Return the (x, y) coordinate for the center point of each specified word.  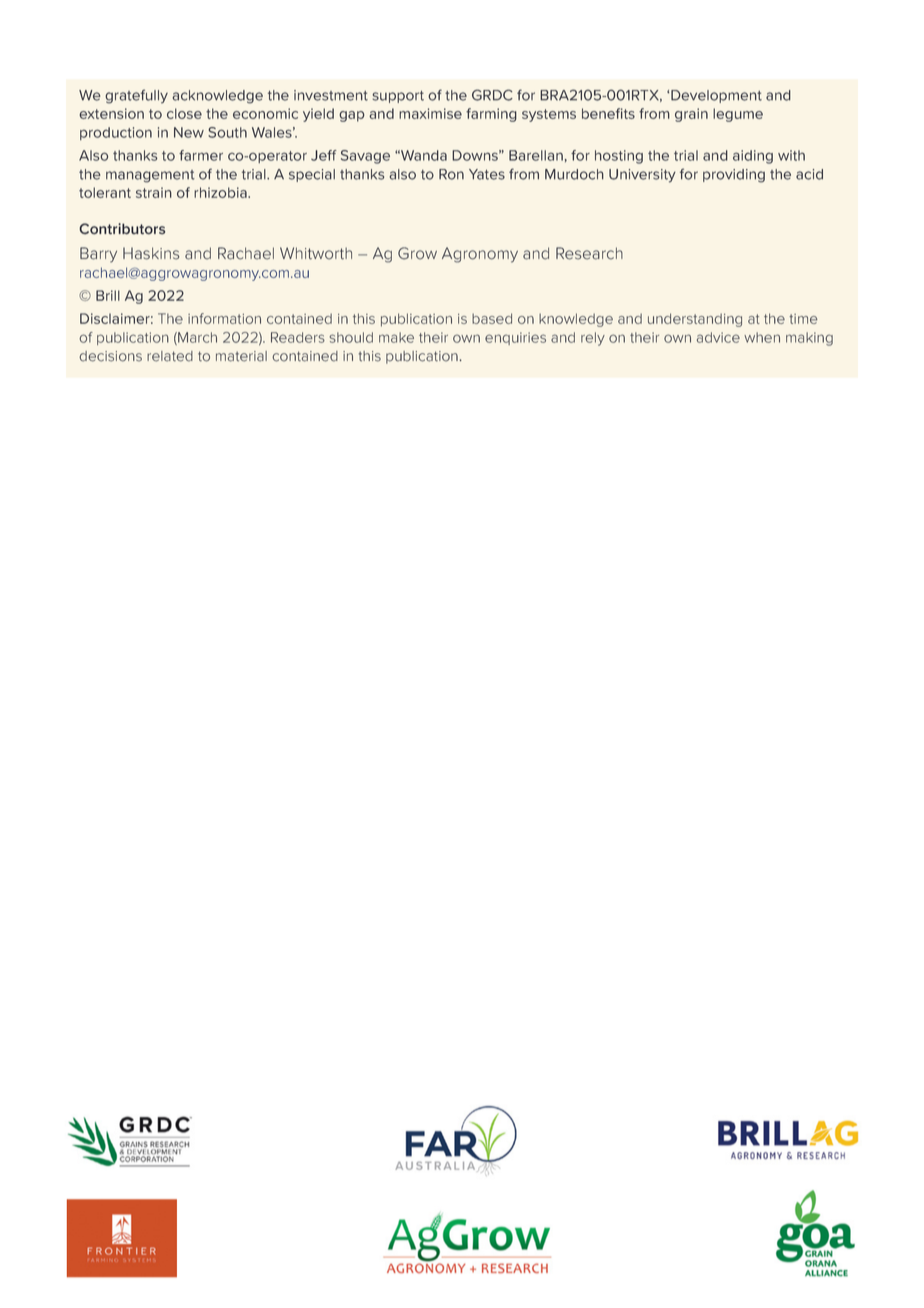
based (492, 318)
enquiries (515, 338)
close (184, 113)
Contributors (122, 229)
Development (716, 96)
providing (734, 176)
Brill (108, 295)
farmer (201, 155)
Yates (487, 174)
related (170, 356)
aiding (753, 157)
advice (718, 337)
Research (589, 253)
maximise (430, 113)
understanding (695, 320)
